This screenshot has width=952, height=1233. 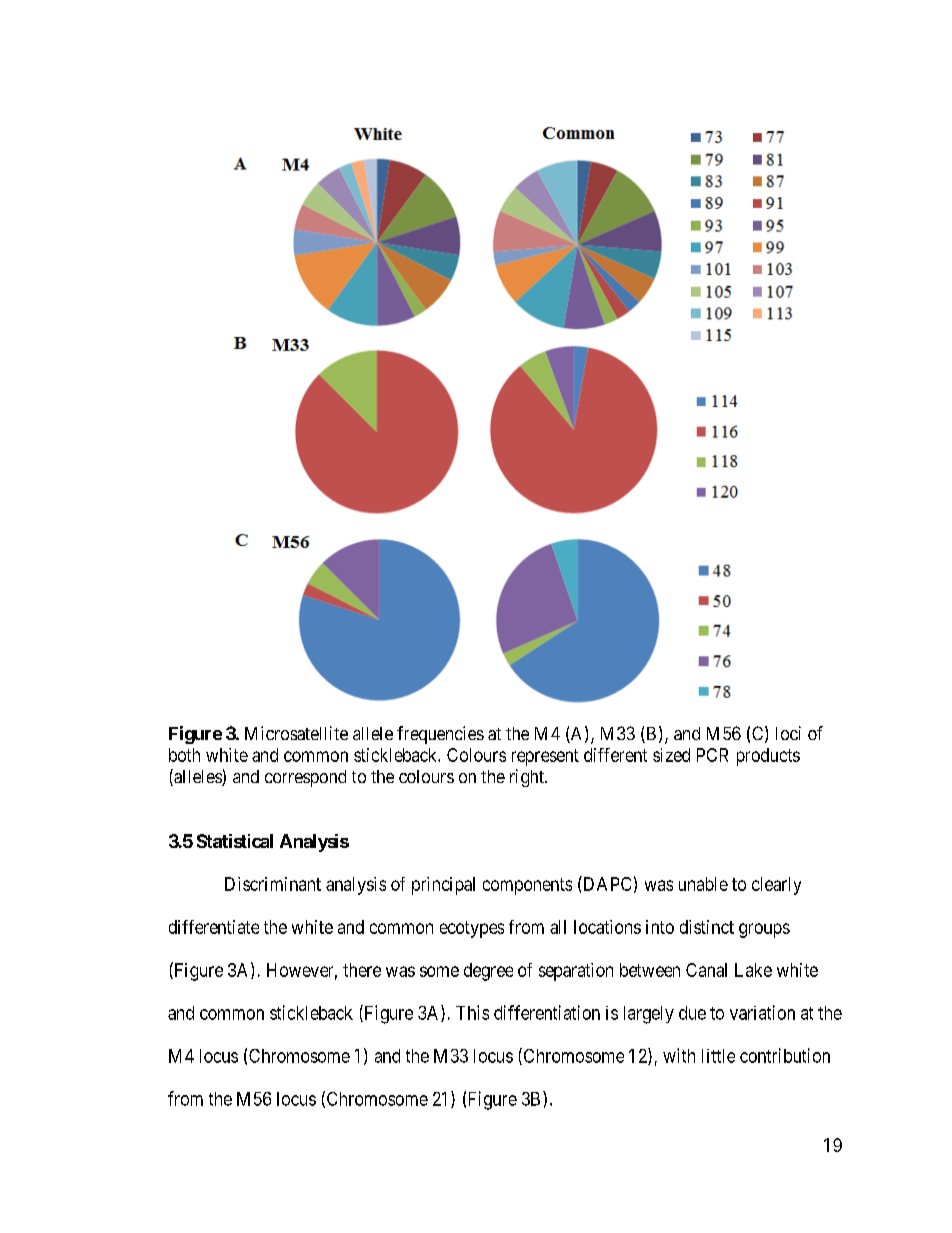 I want to click on degree, so click(x=488, y=972).
